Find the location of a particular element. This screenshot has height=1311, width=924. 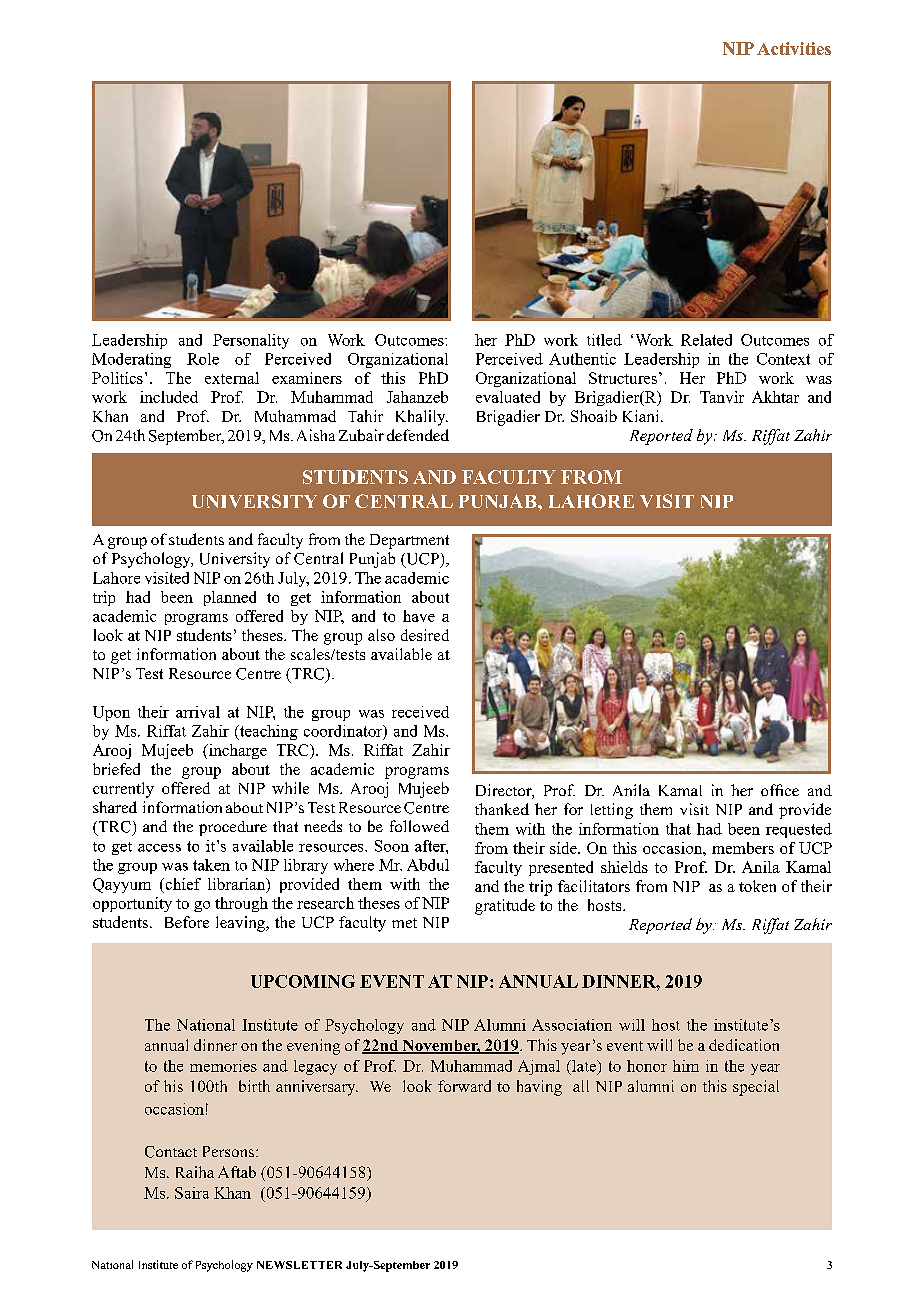

NEWSLETTER is located at coordinates (299, 1265).
